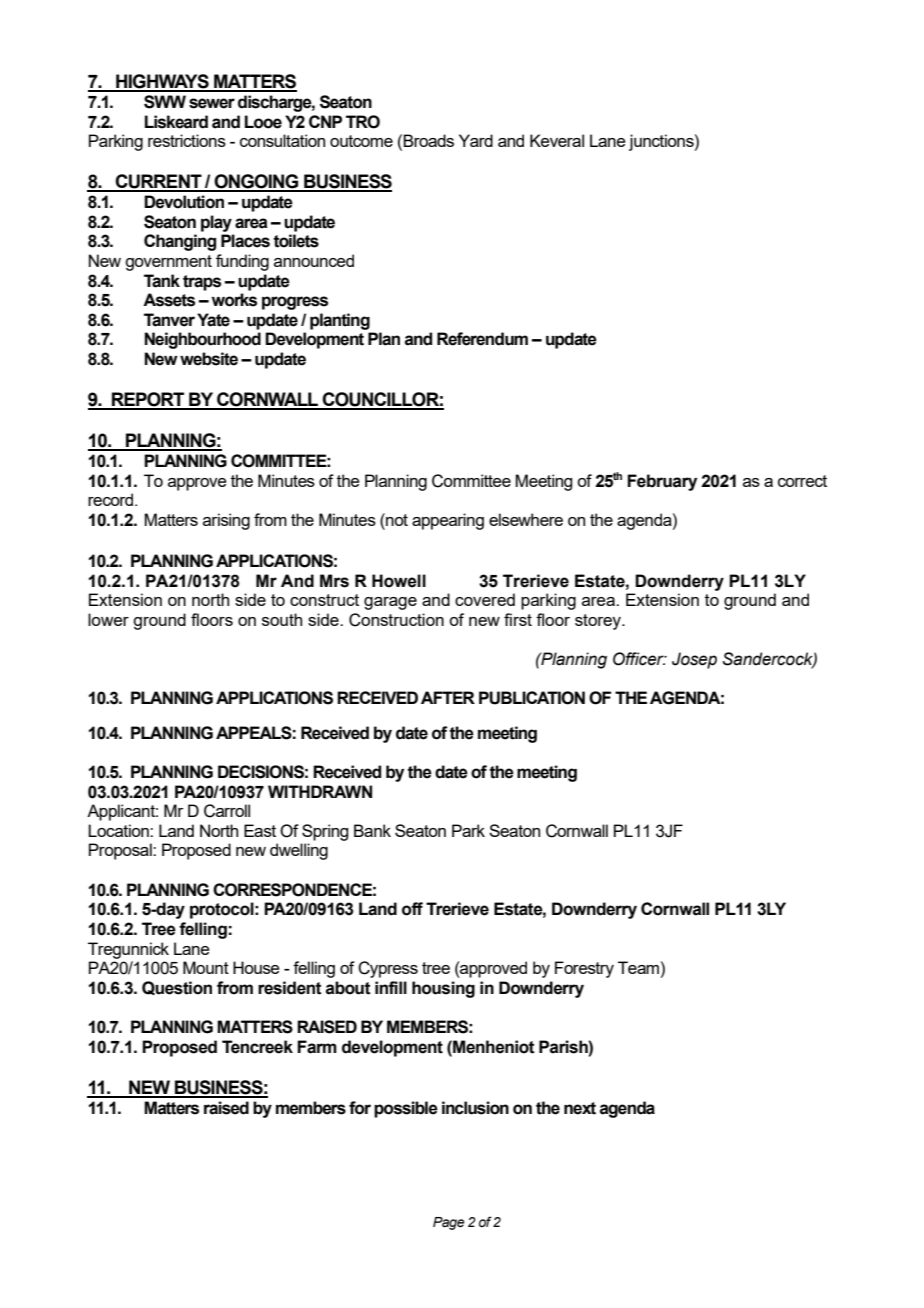 This document has width=924, height=1308. I want to click on next, so click(580, 1108).
